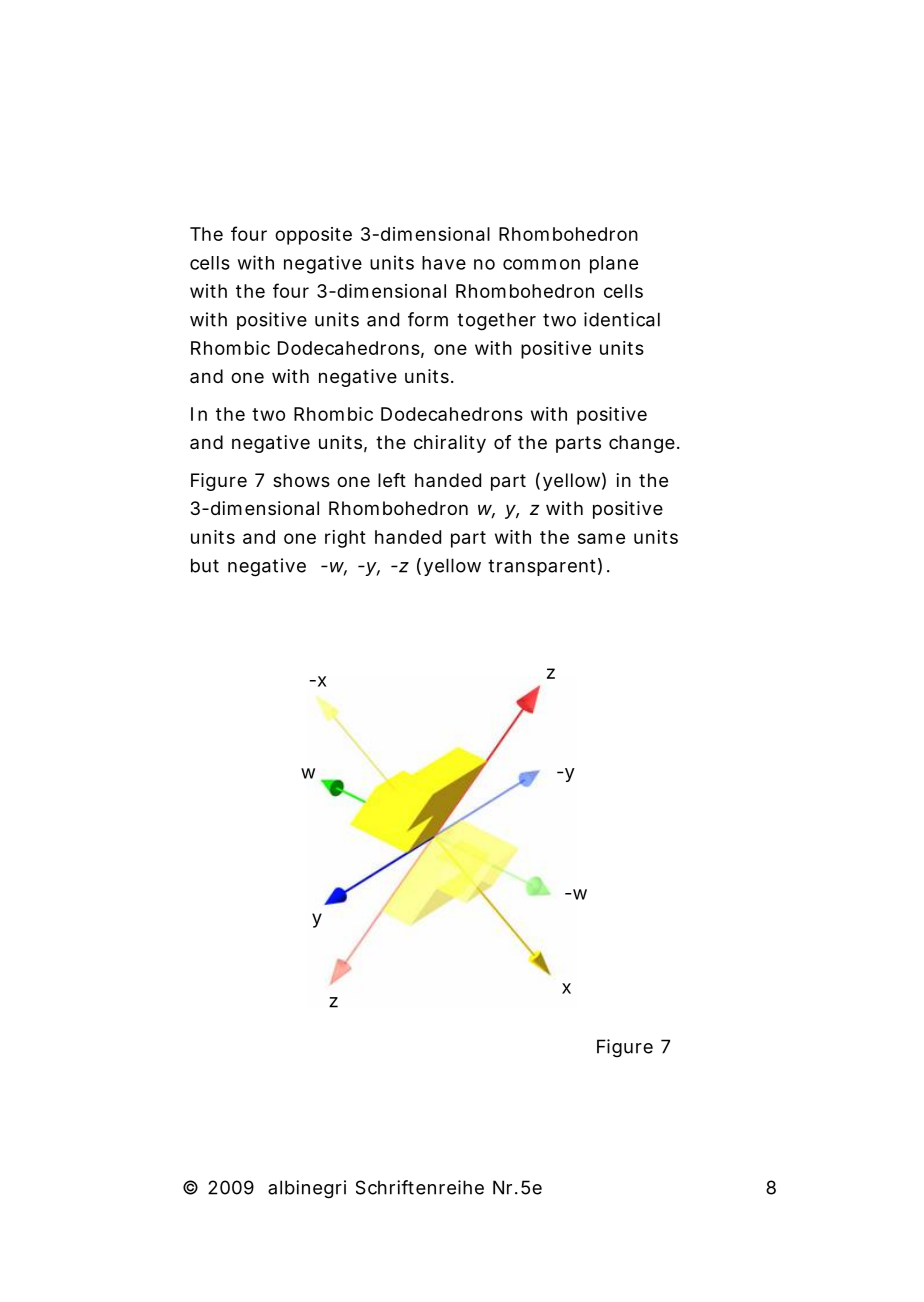 The image size is (924, 1302). I want to click on opposite, so click(313, 236).
